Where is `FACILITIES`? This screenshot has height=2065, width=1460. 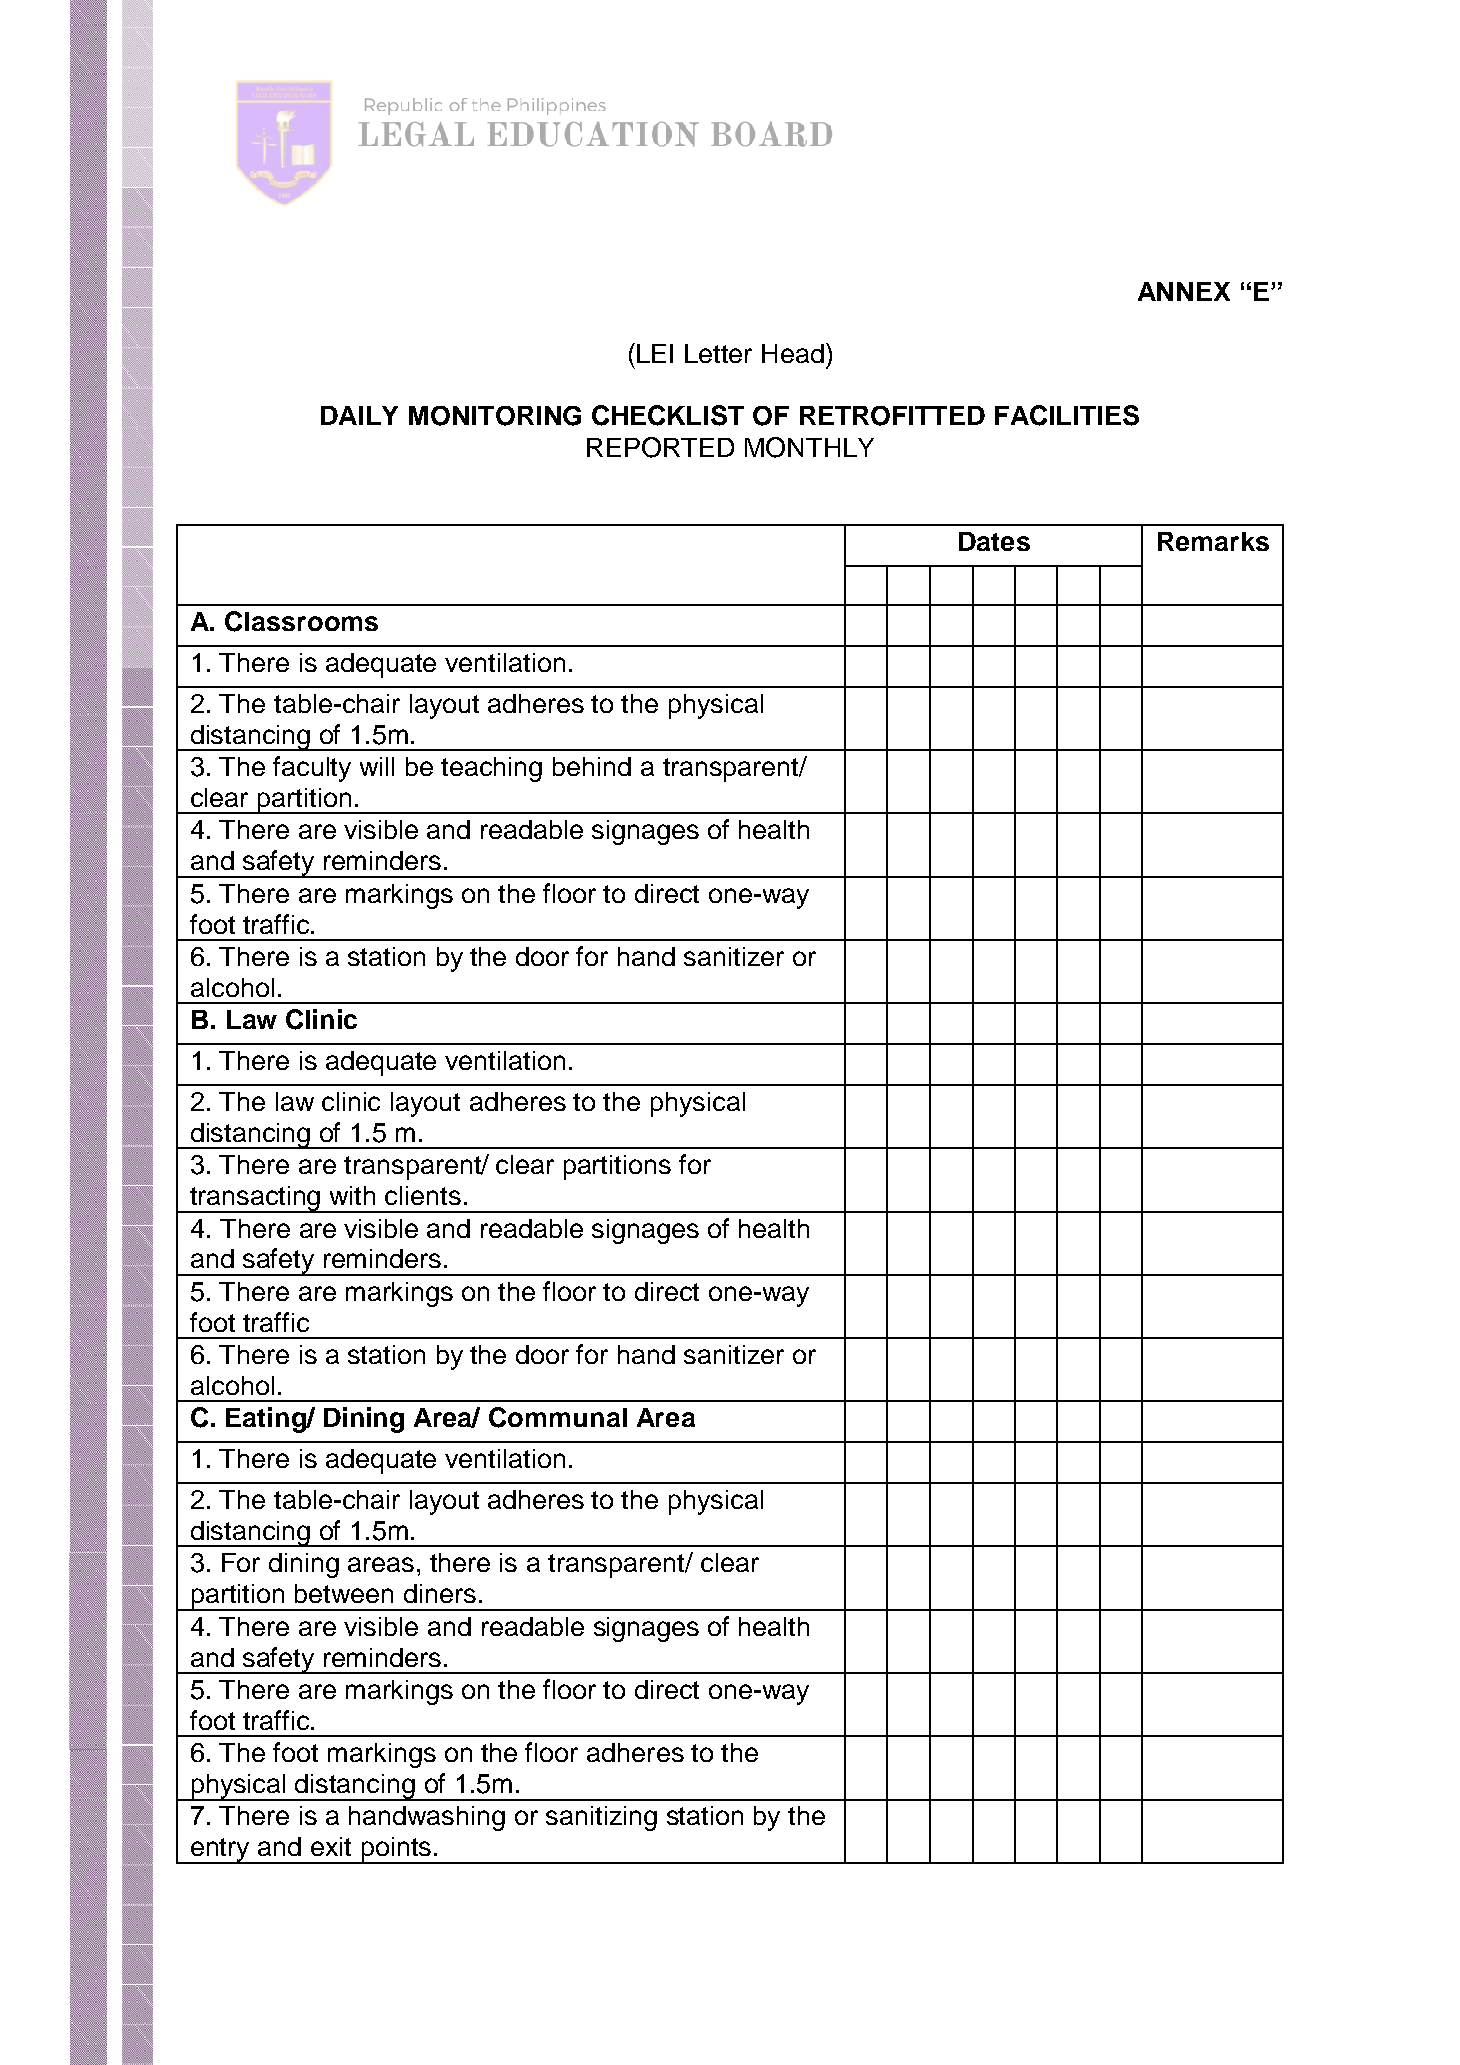 FACILITIES is located at coordinates (1067, 415).
